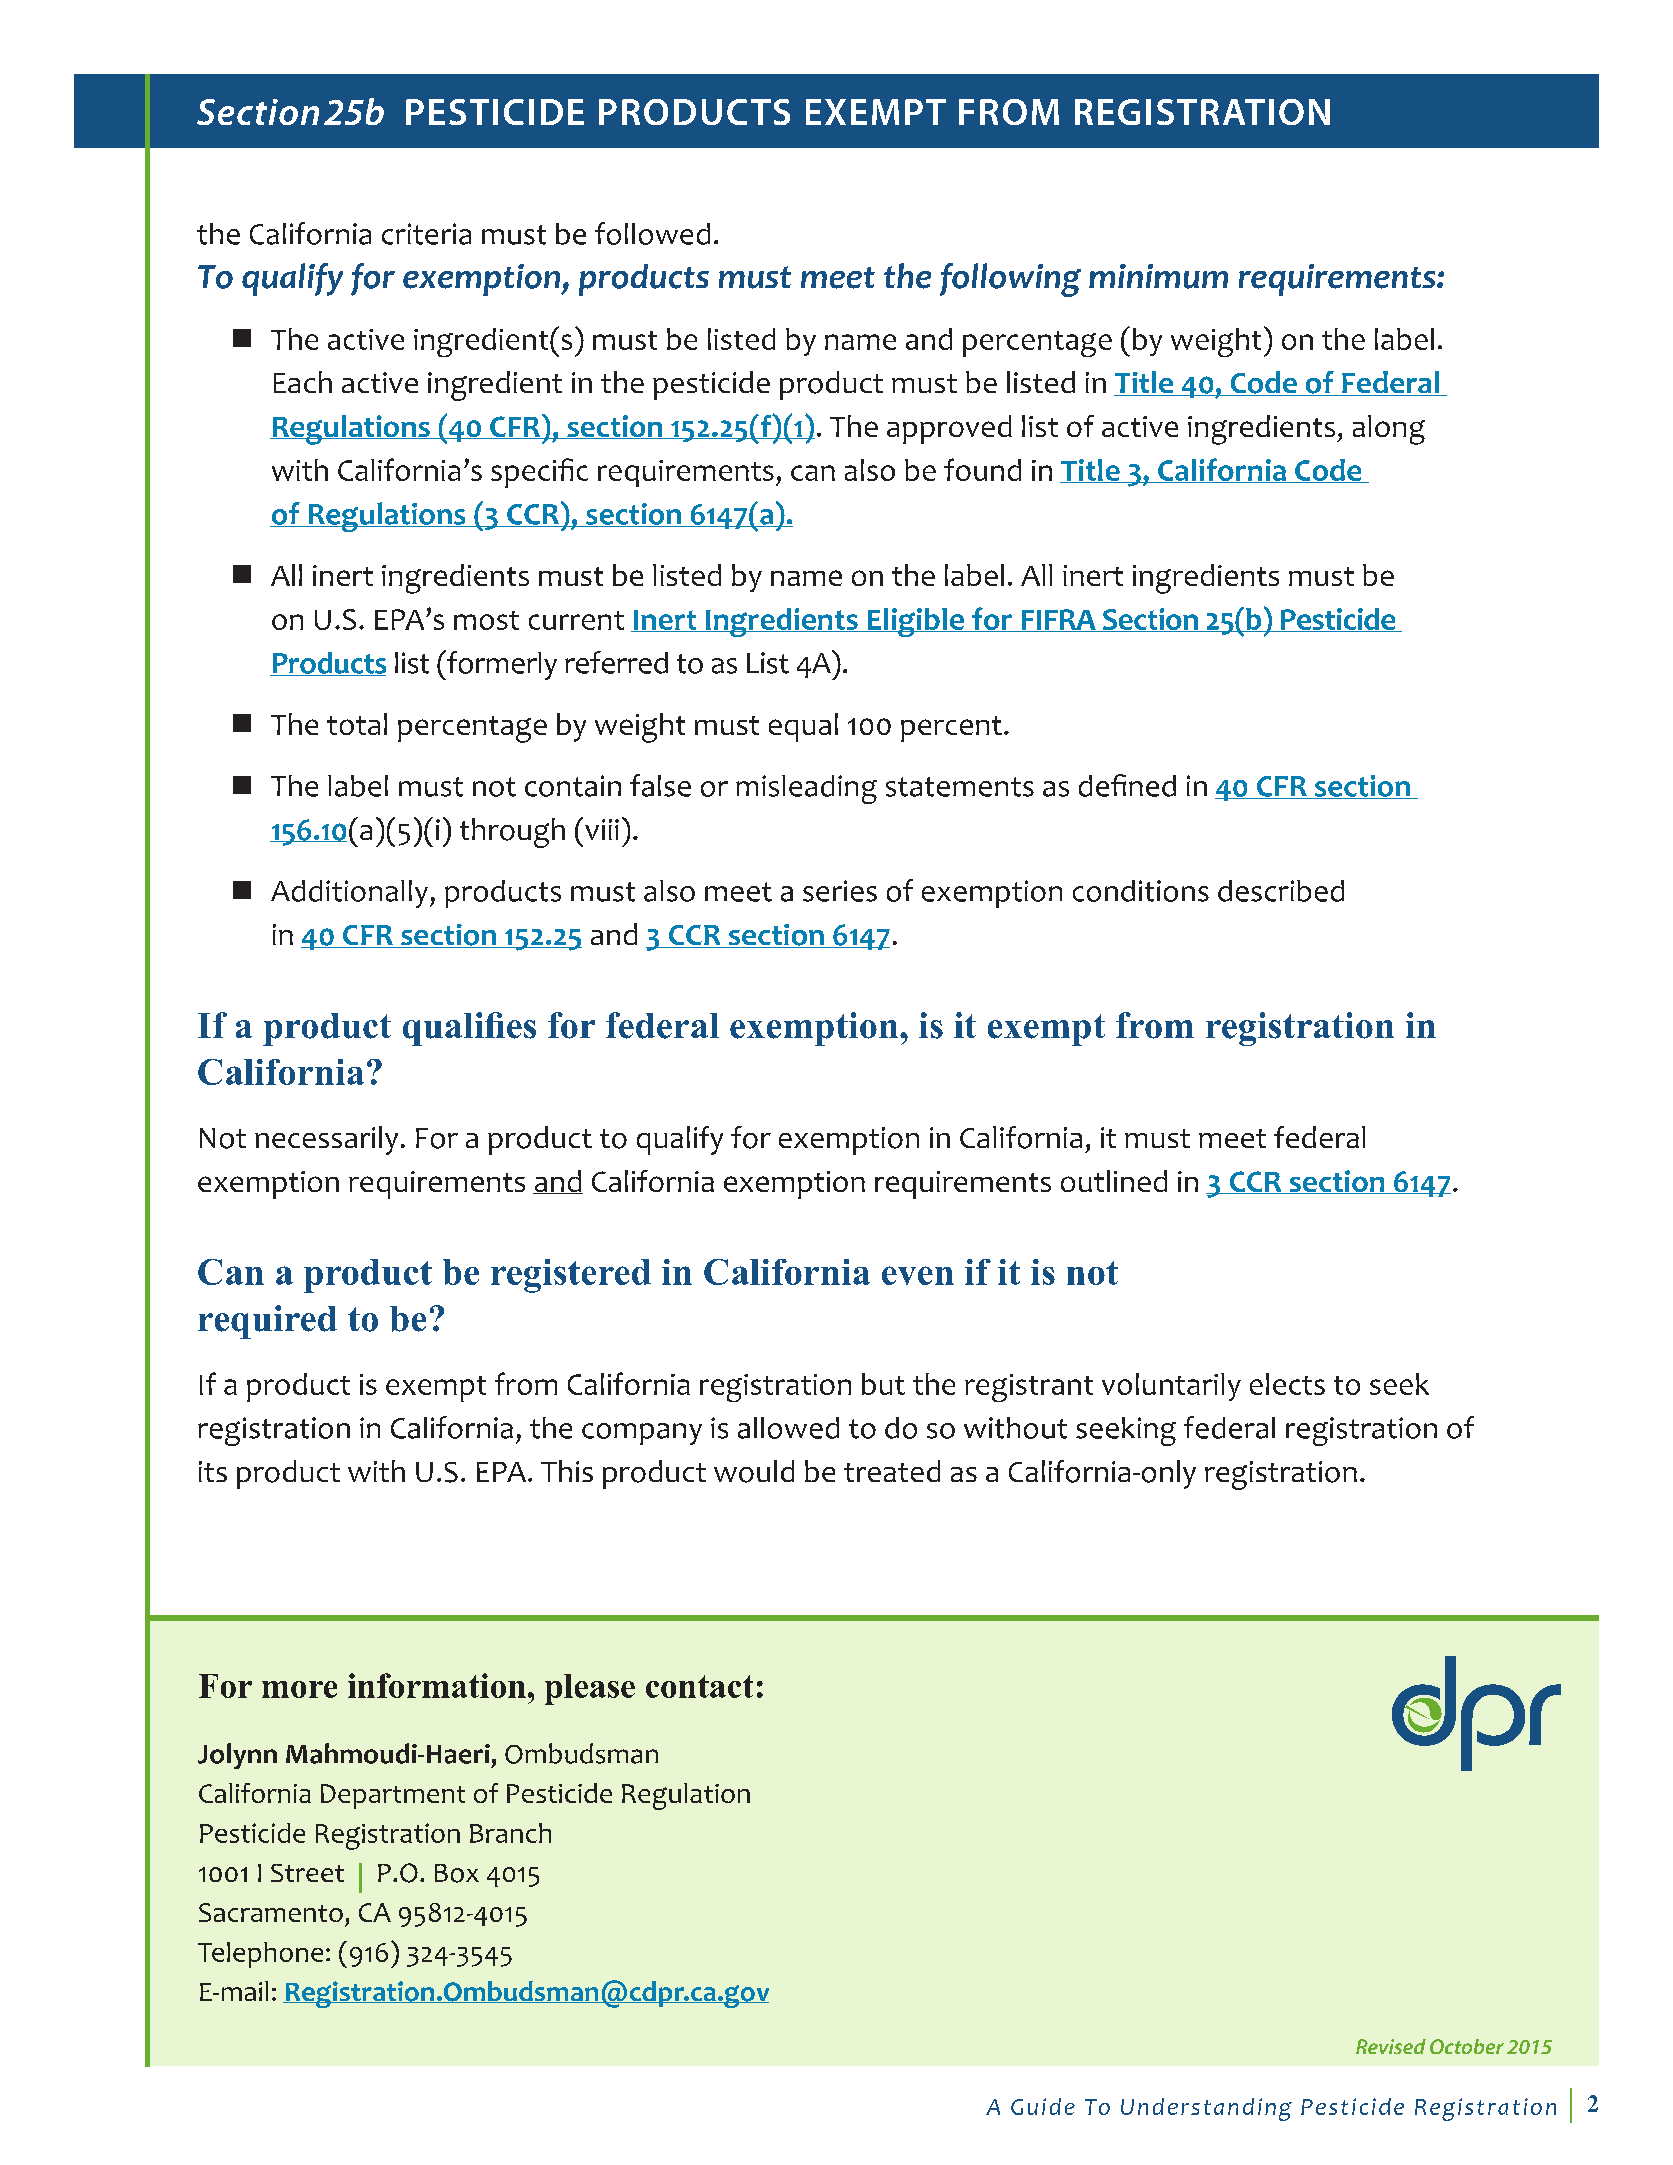 The width and height of the document is (1673, 2165). What do you see at coordinates (426, 234) in the document?
I see `criteria` at bounding box center [426, 234].
